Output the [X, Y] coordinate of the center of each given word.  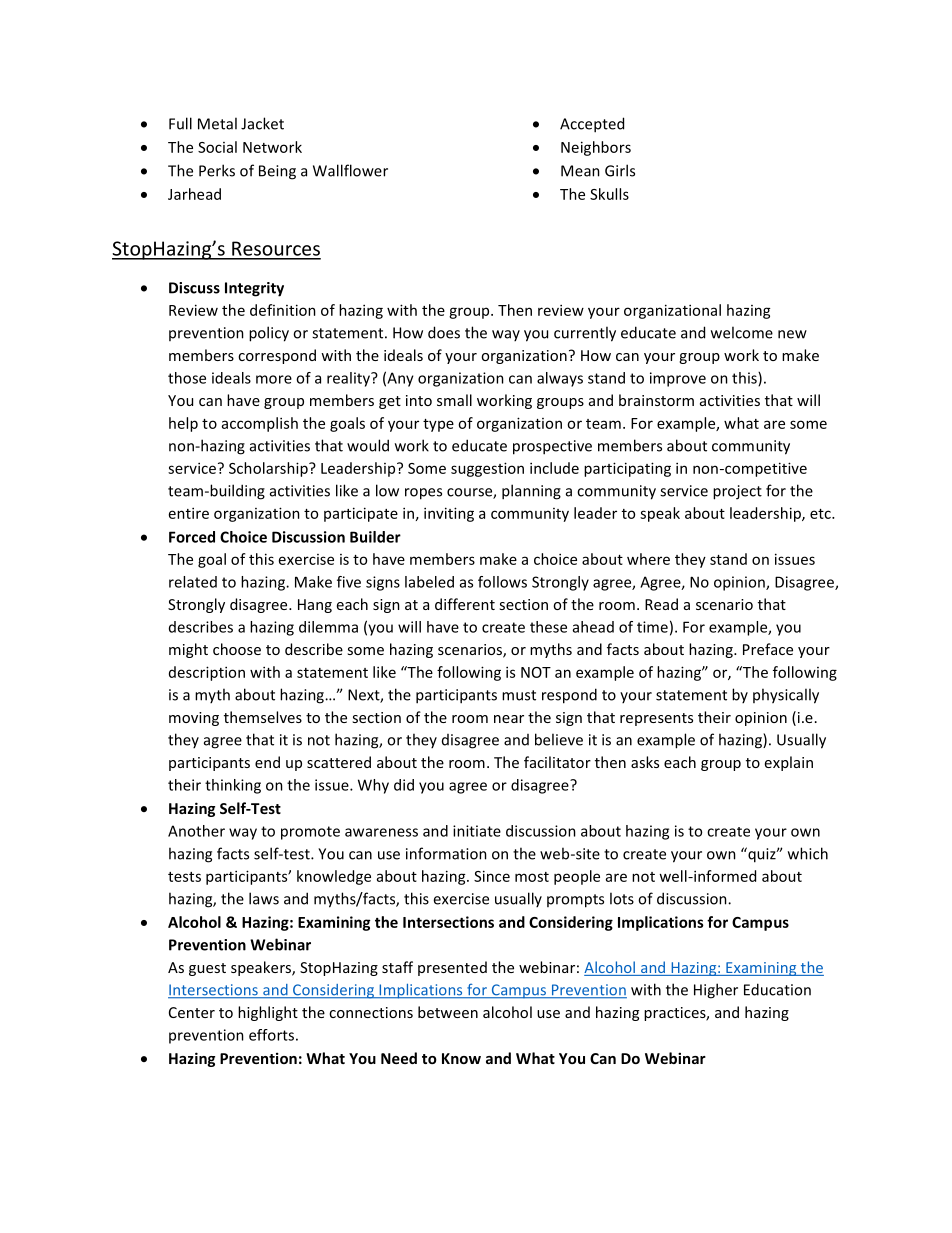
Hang [315, 606]
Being [277, 172]
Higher [716, 991]
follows [502, 582]
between [448, 1012]
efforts [271, 1035]
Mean [580, 171]
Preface [768, 649]
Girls [620, 170]
